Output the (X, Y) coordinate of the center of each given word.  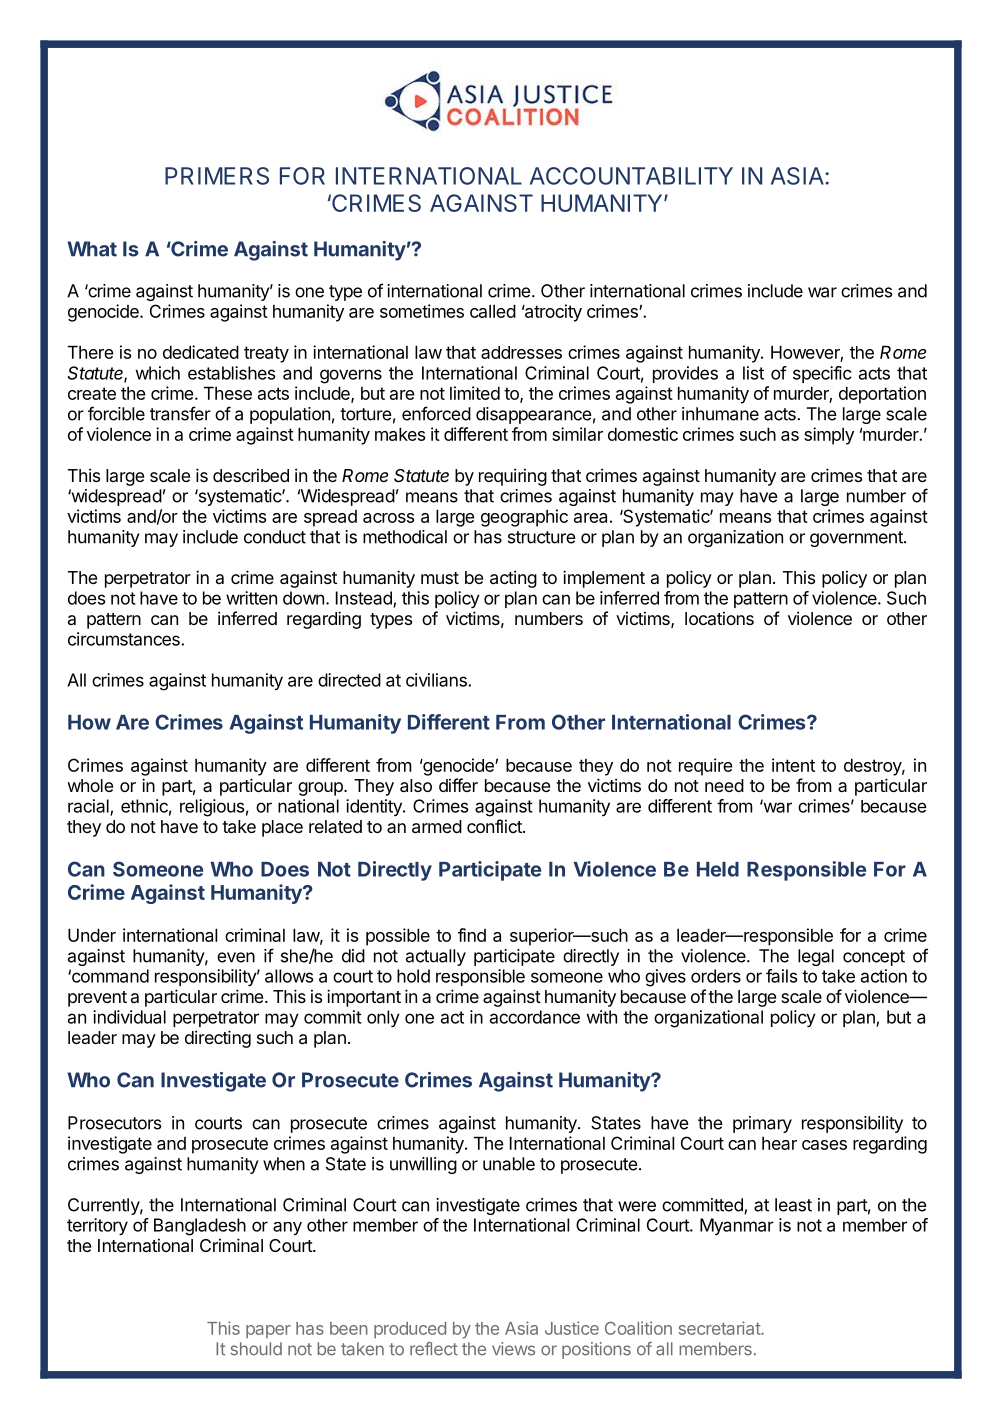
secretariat (720, 1328)
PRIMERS (217, 176)
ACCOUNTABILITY (631, 176)
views (513, 1349)
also (416, 785)
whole (90, 785)
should (256, 1349)
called (493, 311)
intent (793, 765)
